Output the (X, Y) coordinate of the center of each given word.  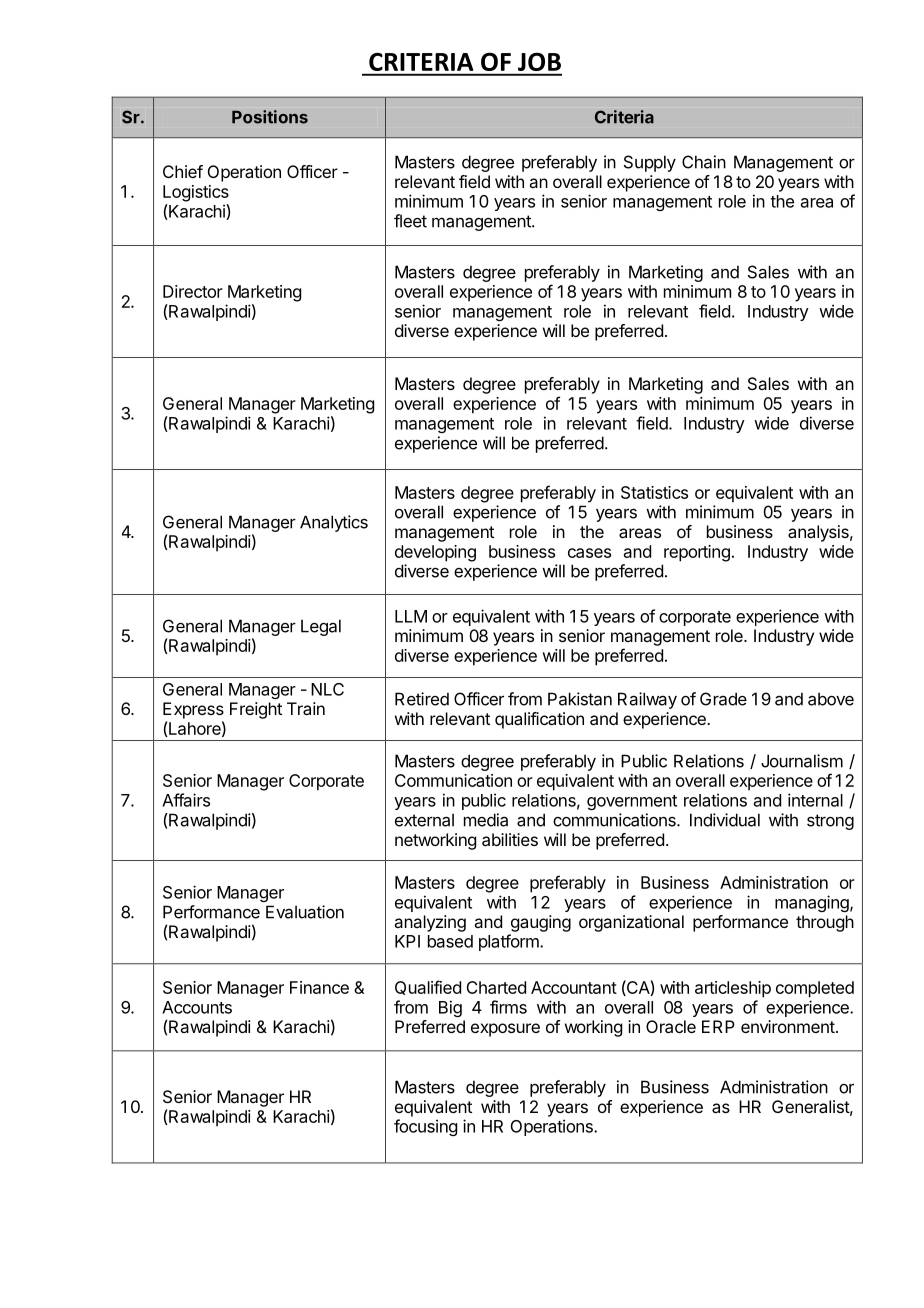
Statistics (654, 492)
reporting (697, 553)
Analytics (334, 523)
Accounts (197, 1007)
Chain (704, 162)
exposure (505, 1030)
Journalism (802, 761)
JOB (539, 61)
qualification (539, 720)
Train (306, 708)
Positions (270, 117)
